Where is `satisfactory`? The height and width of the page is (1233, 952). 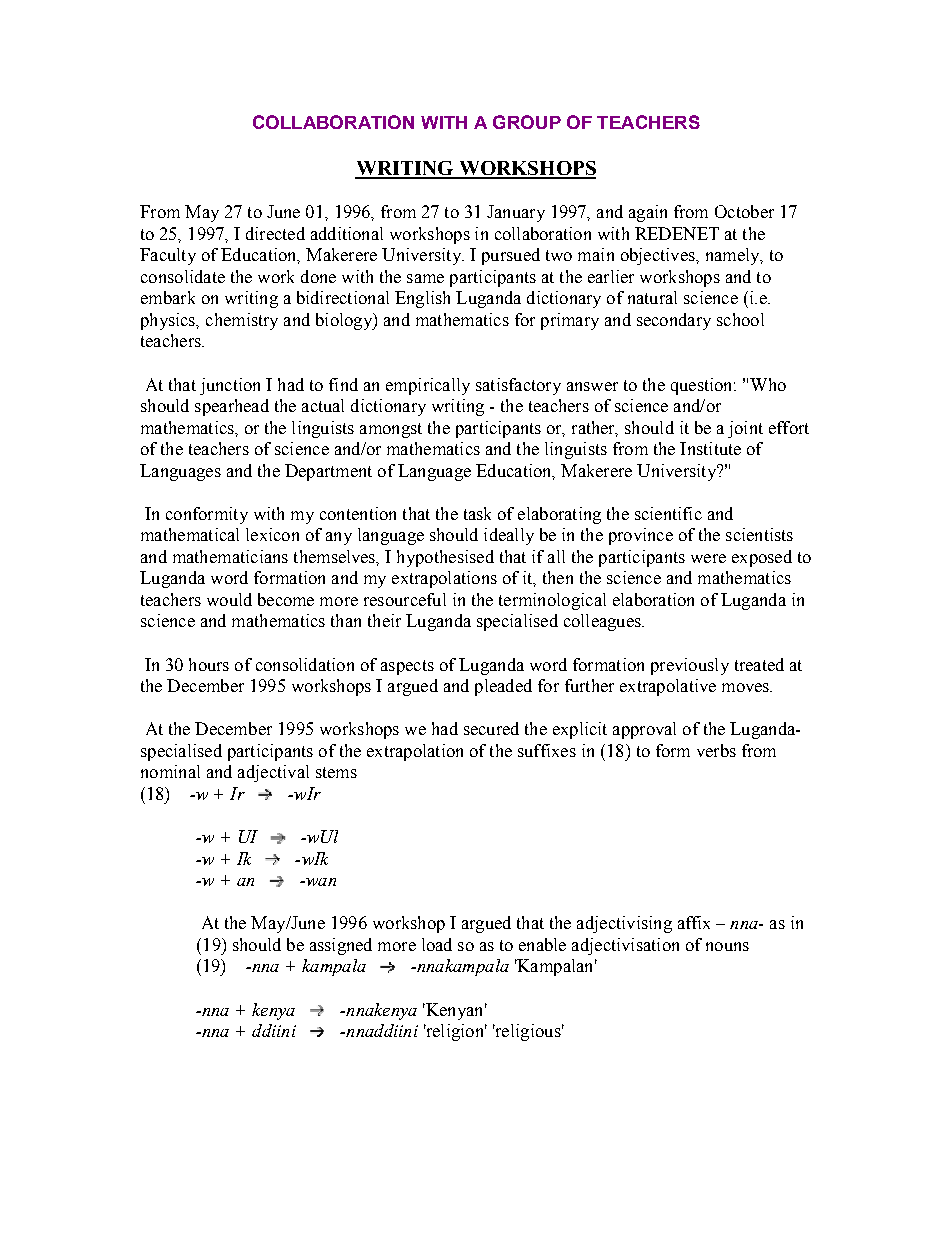 satisfactory is located at coordinates (518, 386).
